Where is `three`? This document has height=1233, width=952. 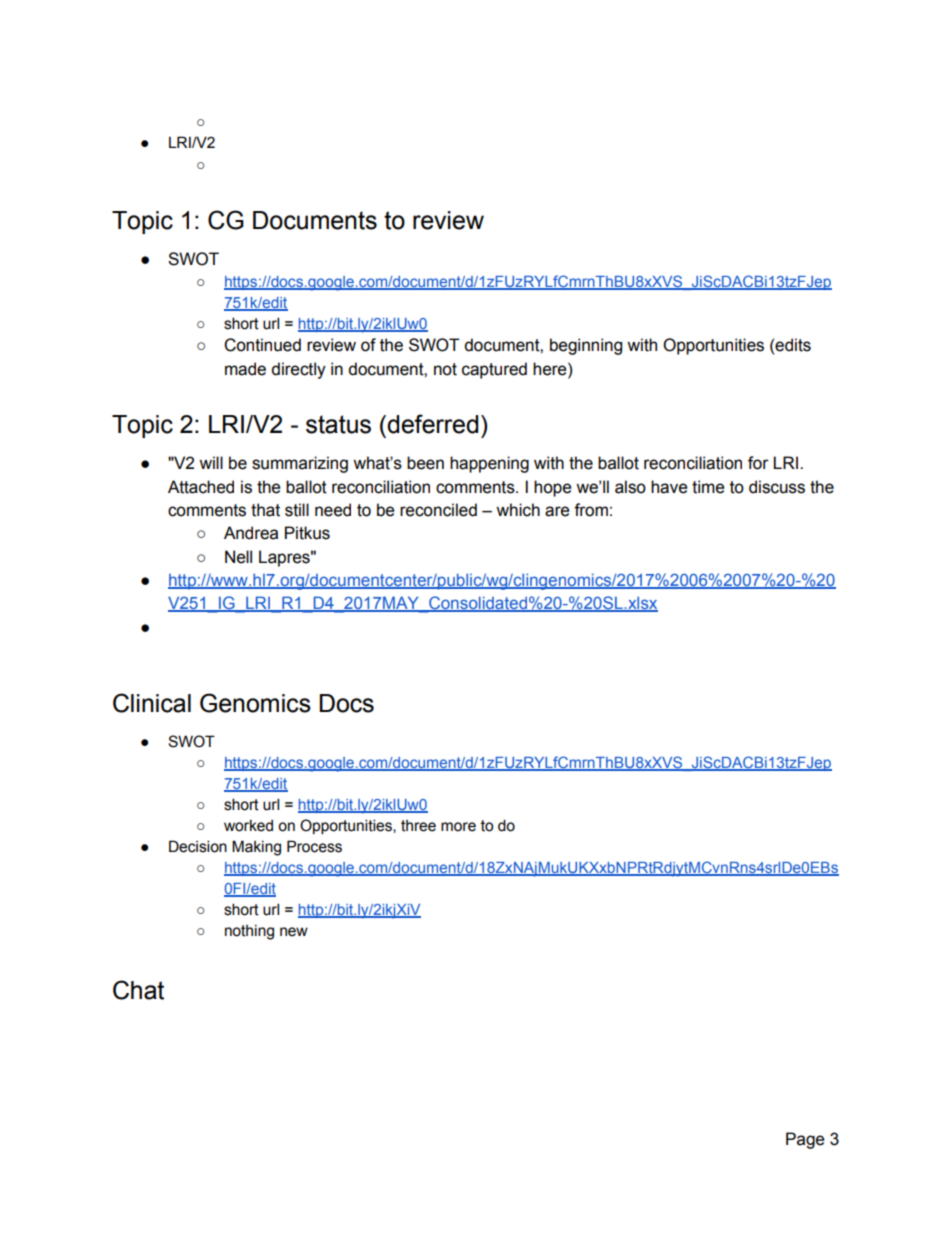 three is located at coordinates (418, 826).
